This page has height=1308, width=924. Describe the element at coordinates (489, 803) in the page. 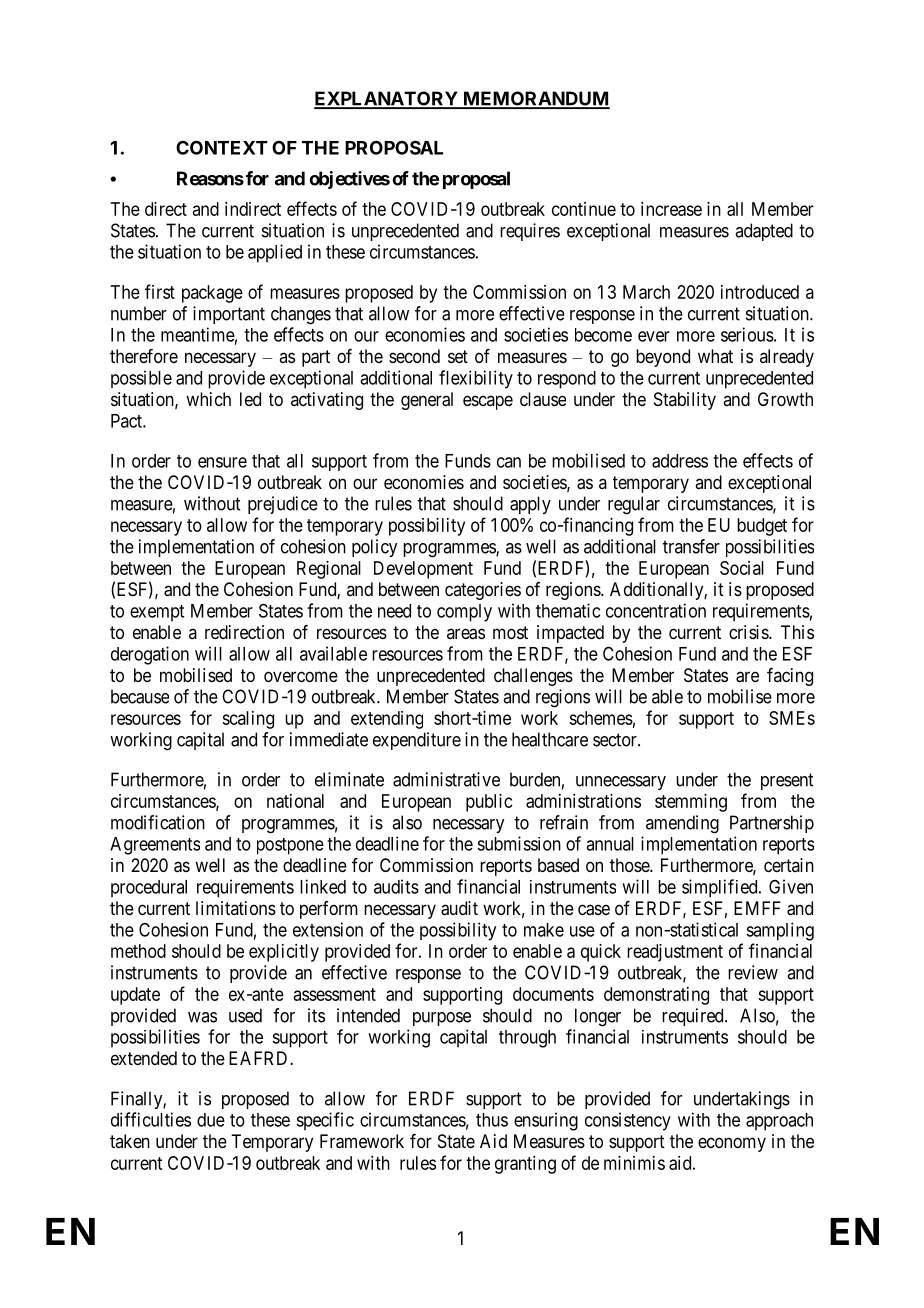

I see `public` at that location.
